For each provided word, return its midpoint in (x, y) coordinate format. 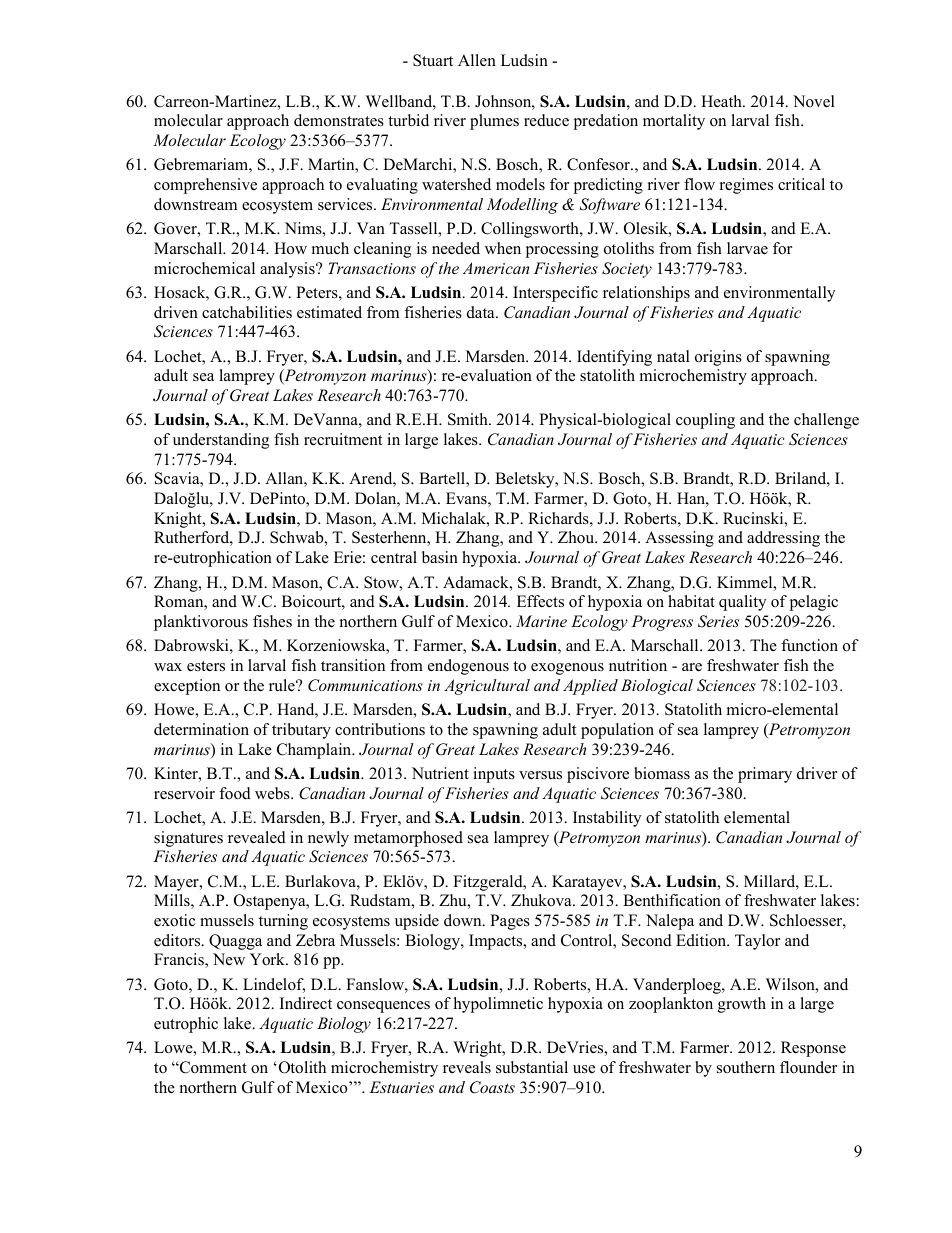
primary (765, 775)
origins (718, 358)
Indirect (306, 1003)
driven (176, 312)
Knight (179, 520)
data (482, 312)
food (235, 793)
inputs (494, 775)
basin (440, 557)
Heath (722, 101)
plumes (494, 122)
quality (742, 603)
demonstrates (339, 120)
